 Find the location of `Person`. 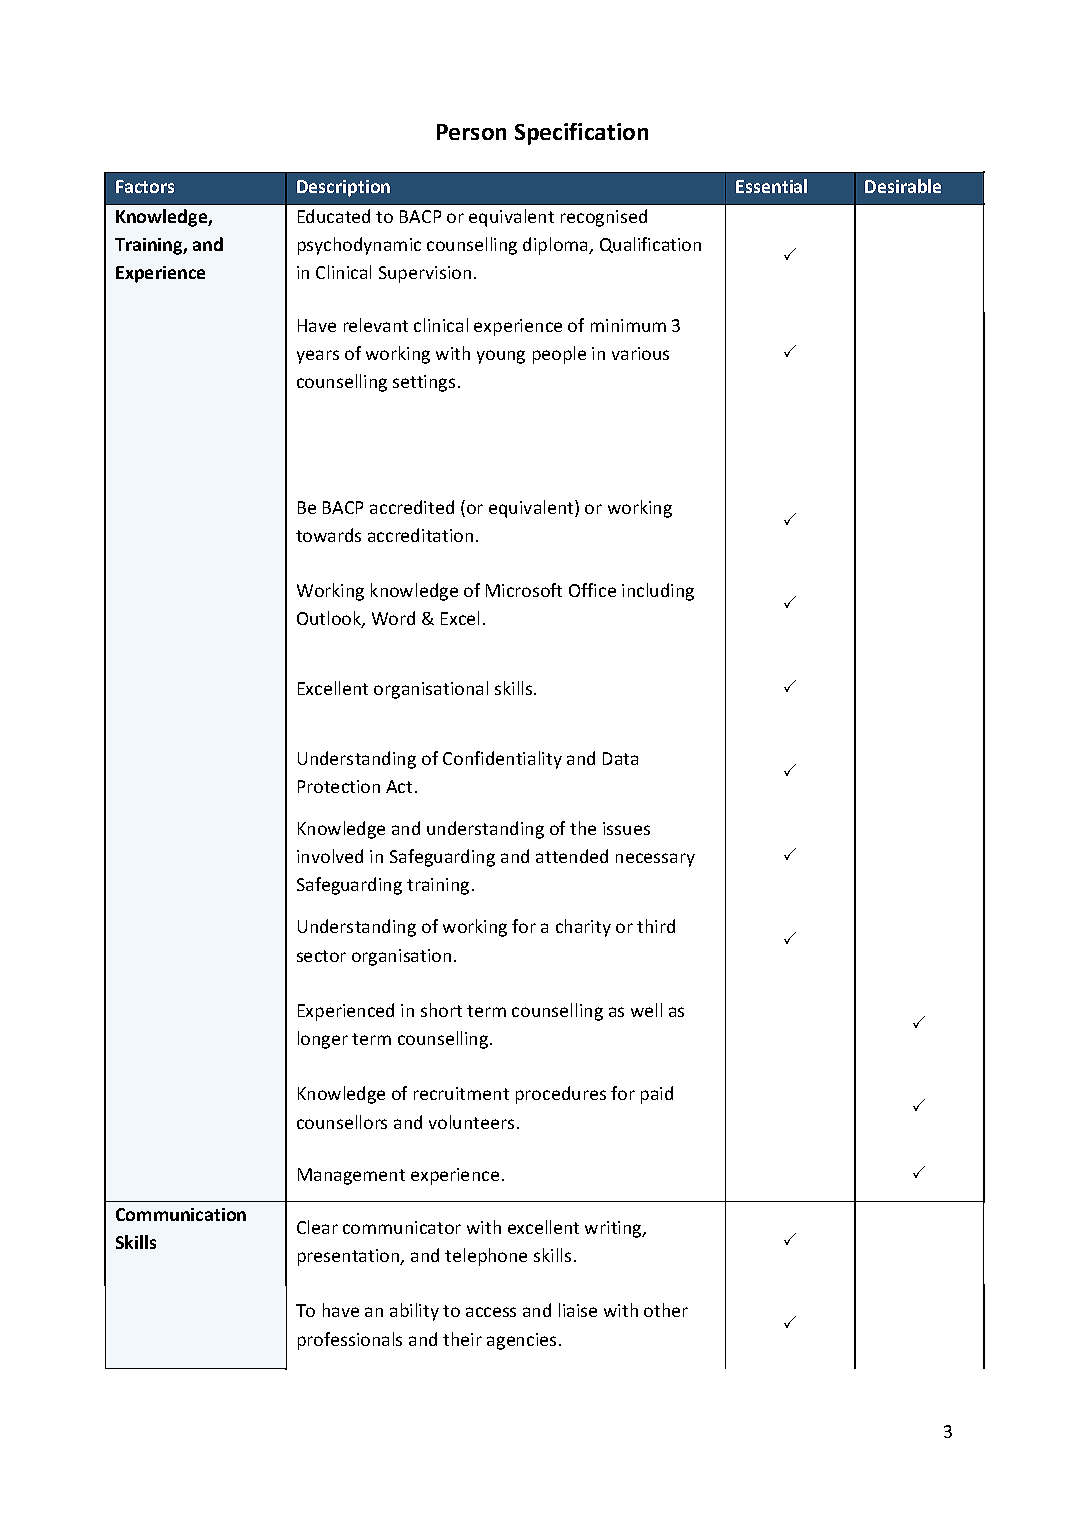

Person is located at coordinates (471, 132).
